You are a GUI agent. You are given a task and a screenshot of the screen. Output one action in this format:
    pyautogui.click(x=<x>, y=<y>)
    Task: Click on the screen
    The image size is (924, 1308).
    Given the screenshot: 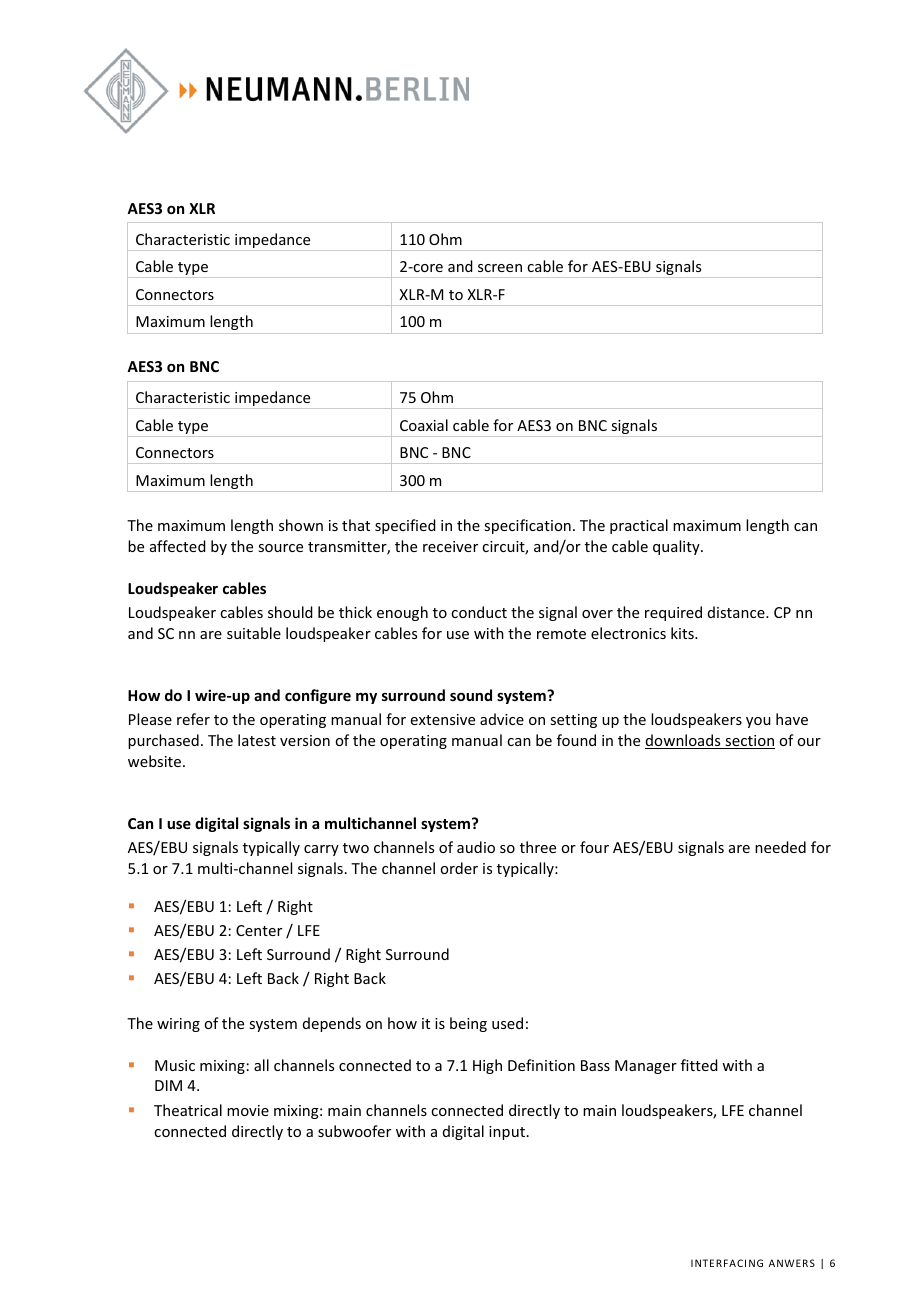 What is the action you would take?
    pyautogui.click(x=500, y=268)
